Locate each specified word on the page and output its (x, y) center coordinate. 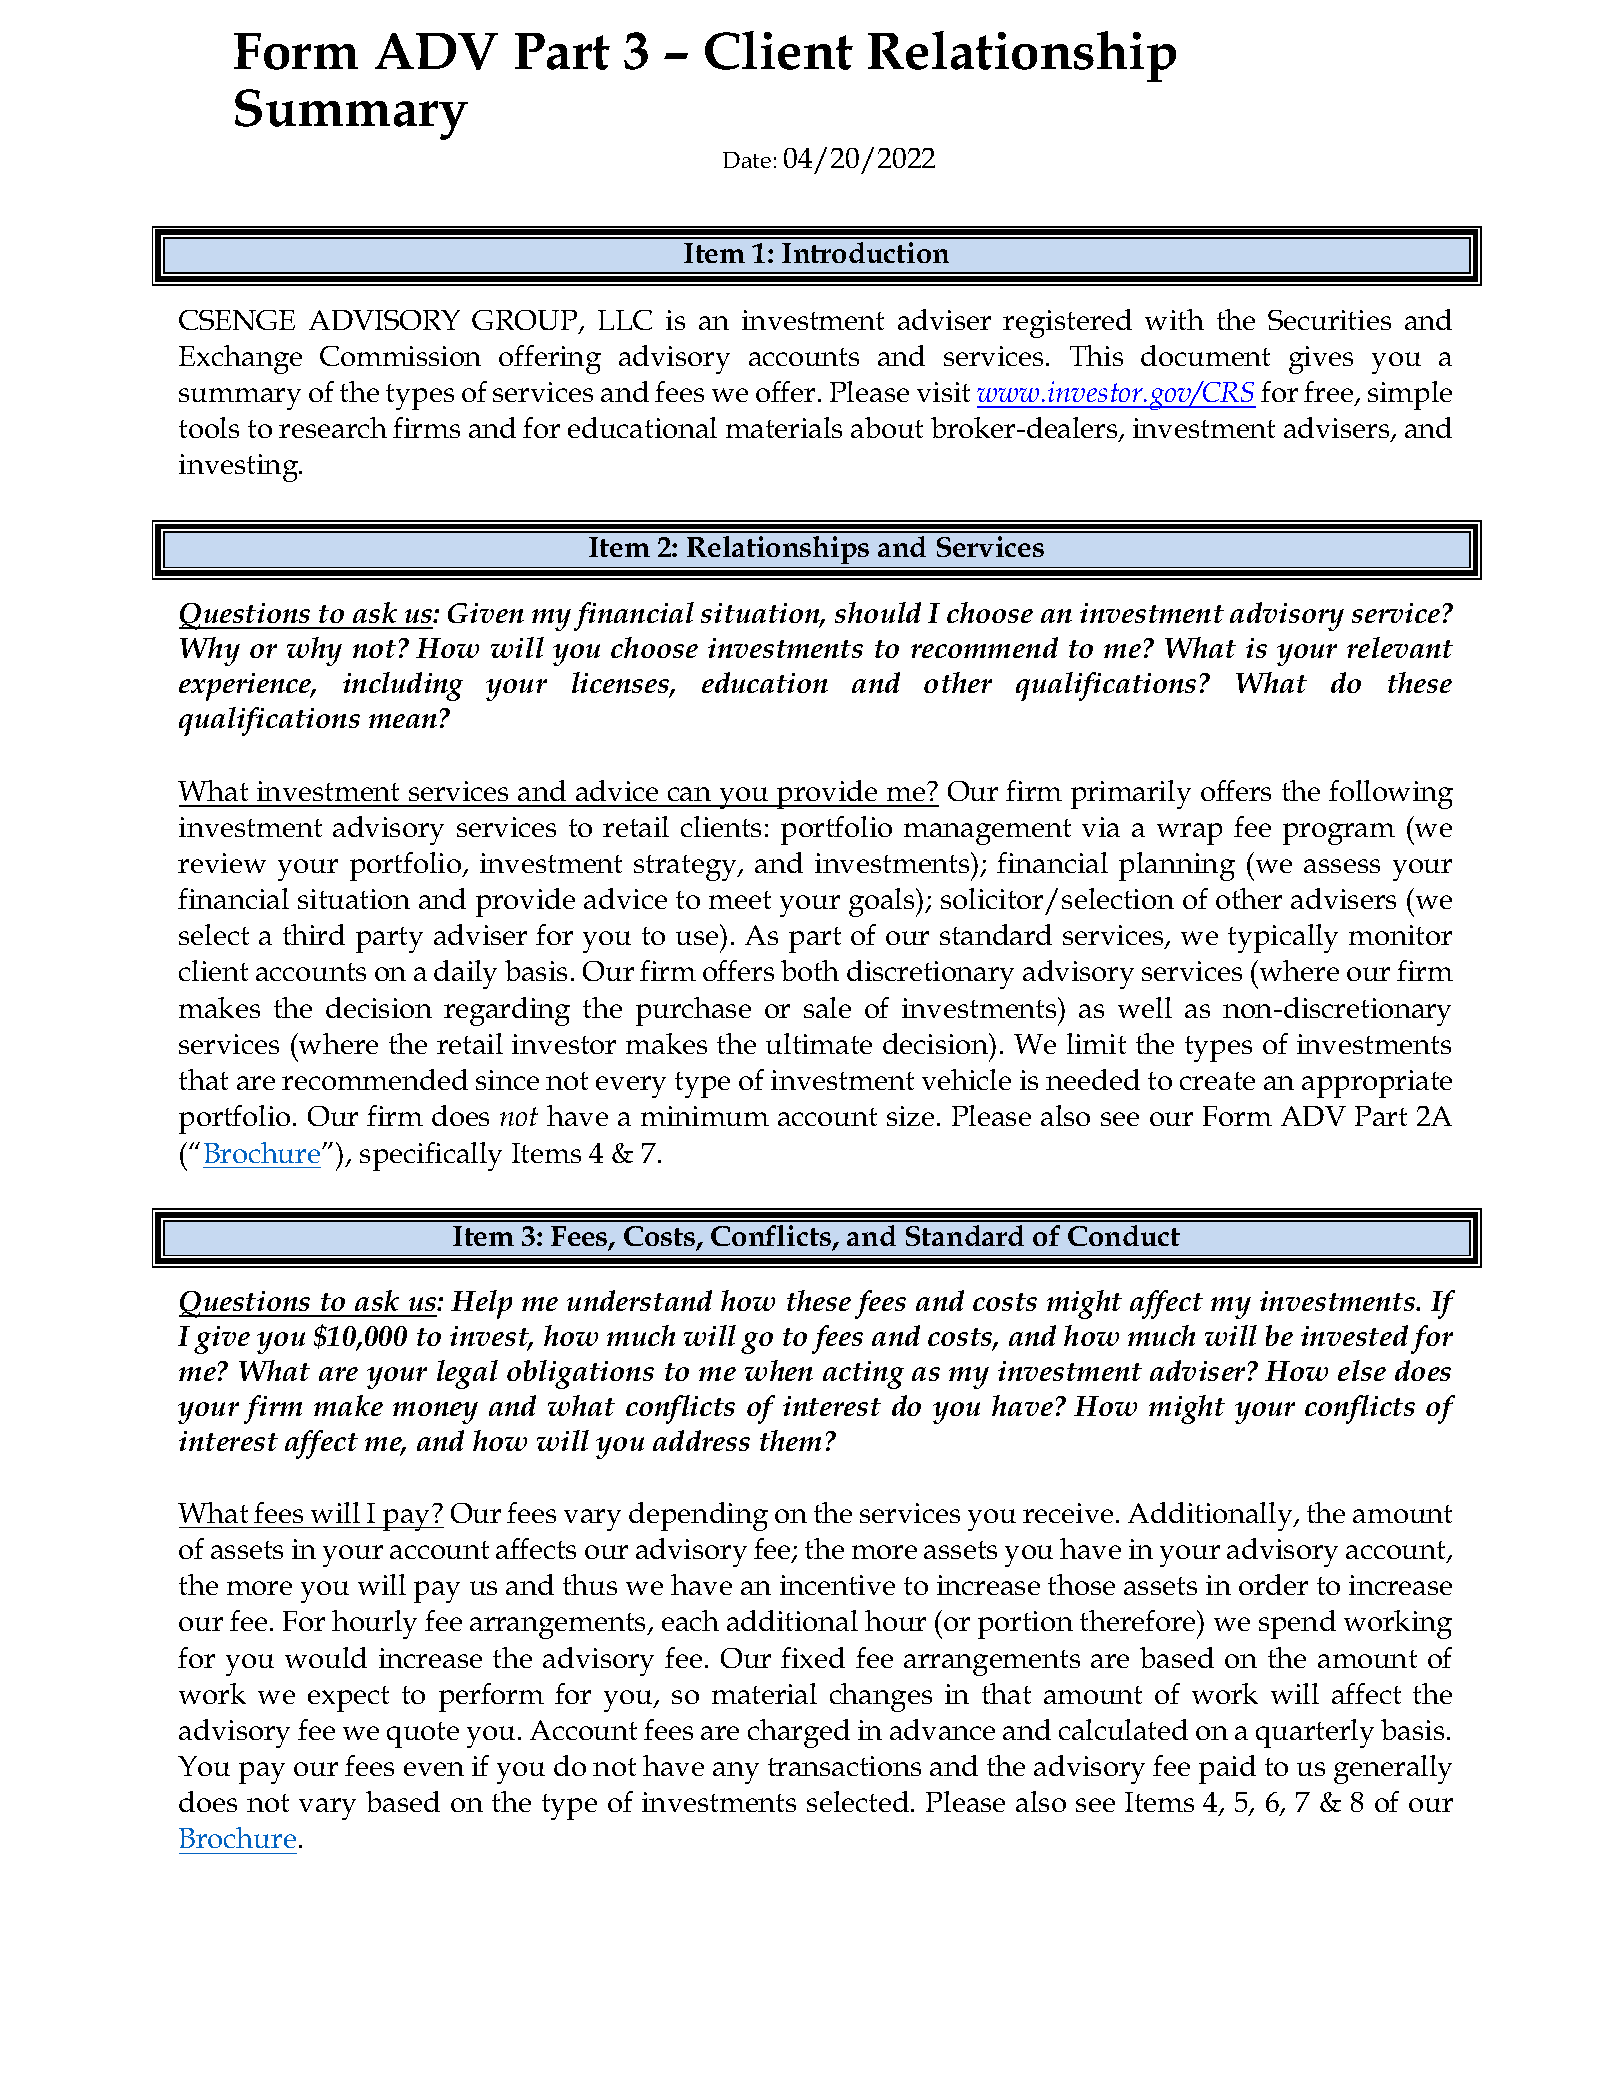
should (878, 612)
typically (1283, 938)
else (1362, 1370)
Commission (400, 356)
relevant (1400, 647)
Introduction (865, 252)
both (810, 970)
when (779, 1370)
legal (467, 1374)
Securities (1329, 320)
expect (348, 1699)
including (403, 686)
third (314, 934)
